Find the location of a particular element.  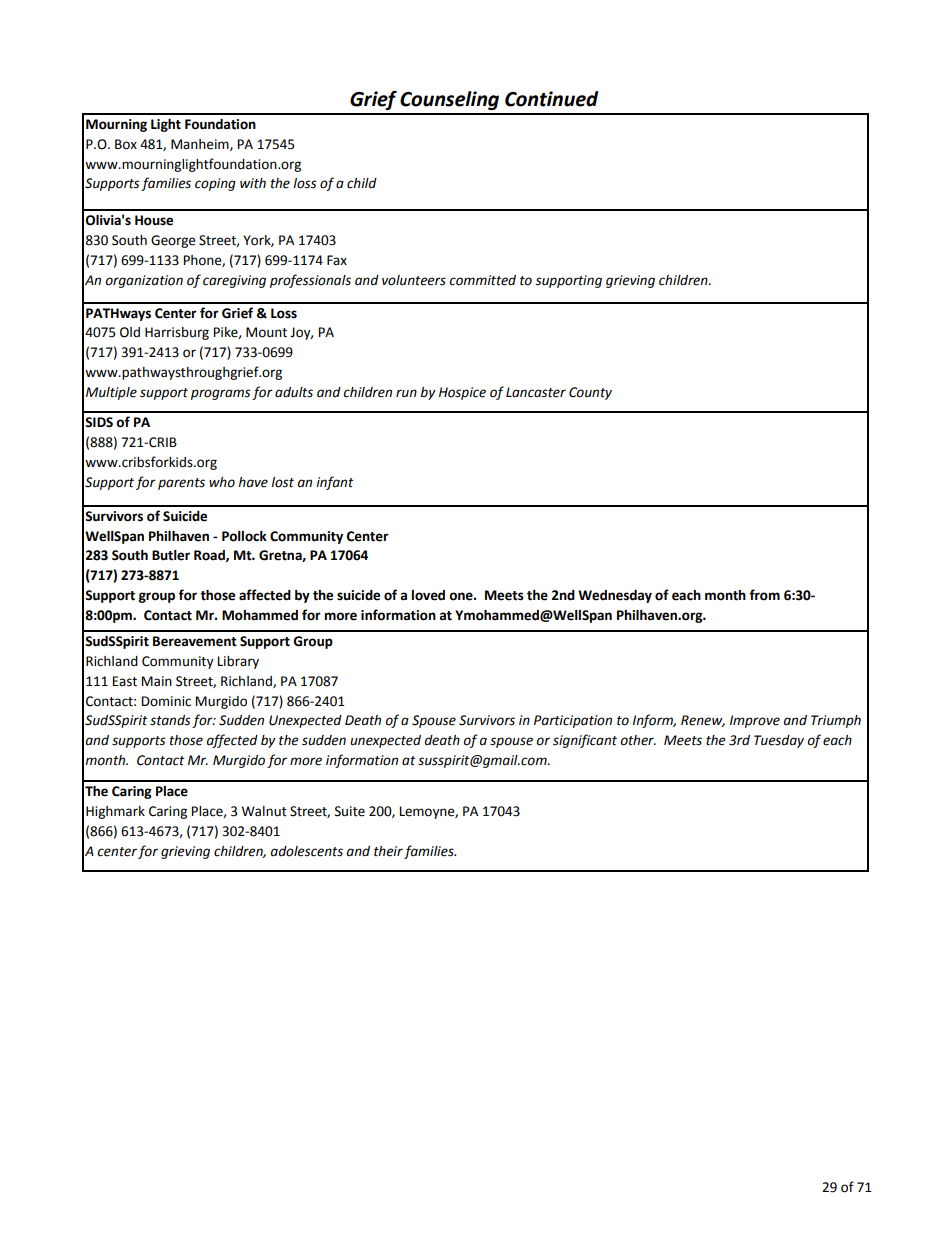

County is located at coordinates (590, 393).
